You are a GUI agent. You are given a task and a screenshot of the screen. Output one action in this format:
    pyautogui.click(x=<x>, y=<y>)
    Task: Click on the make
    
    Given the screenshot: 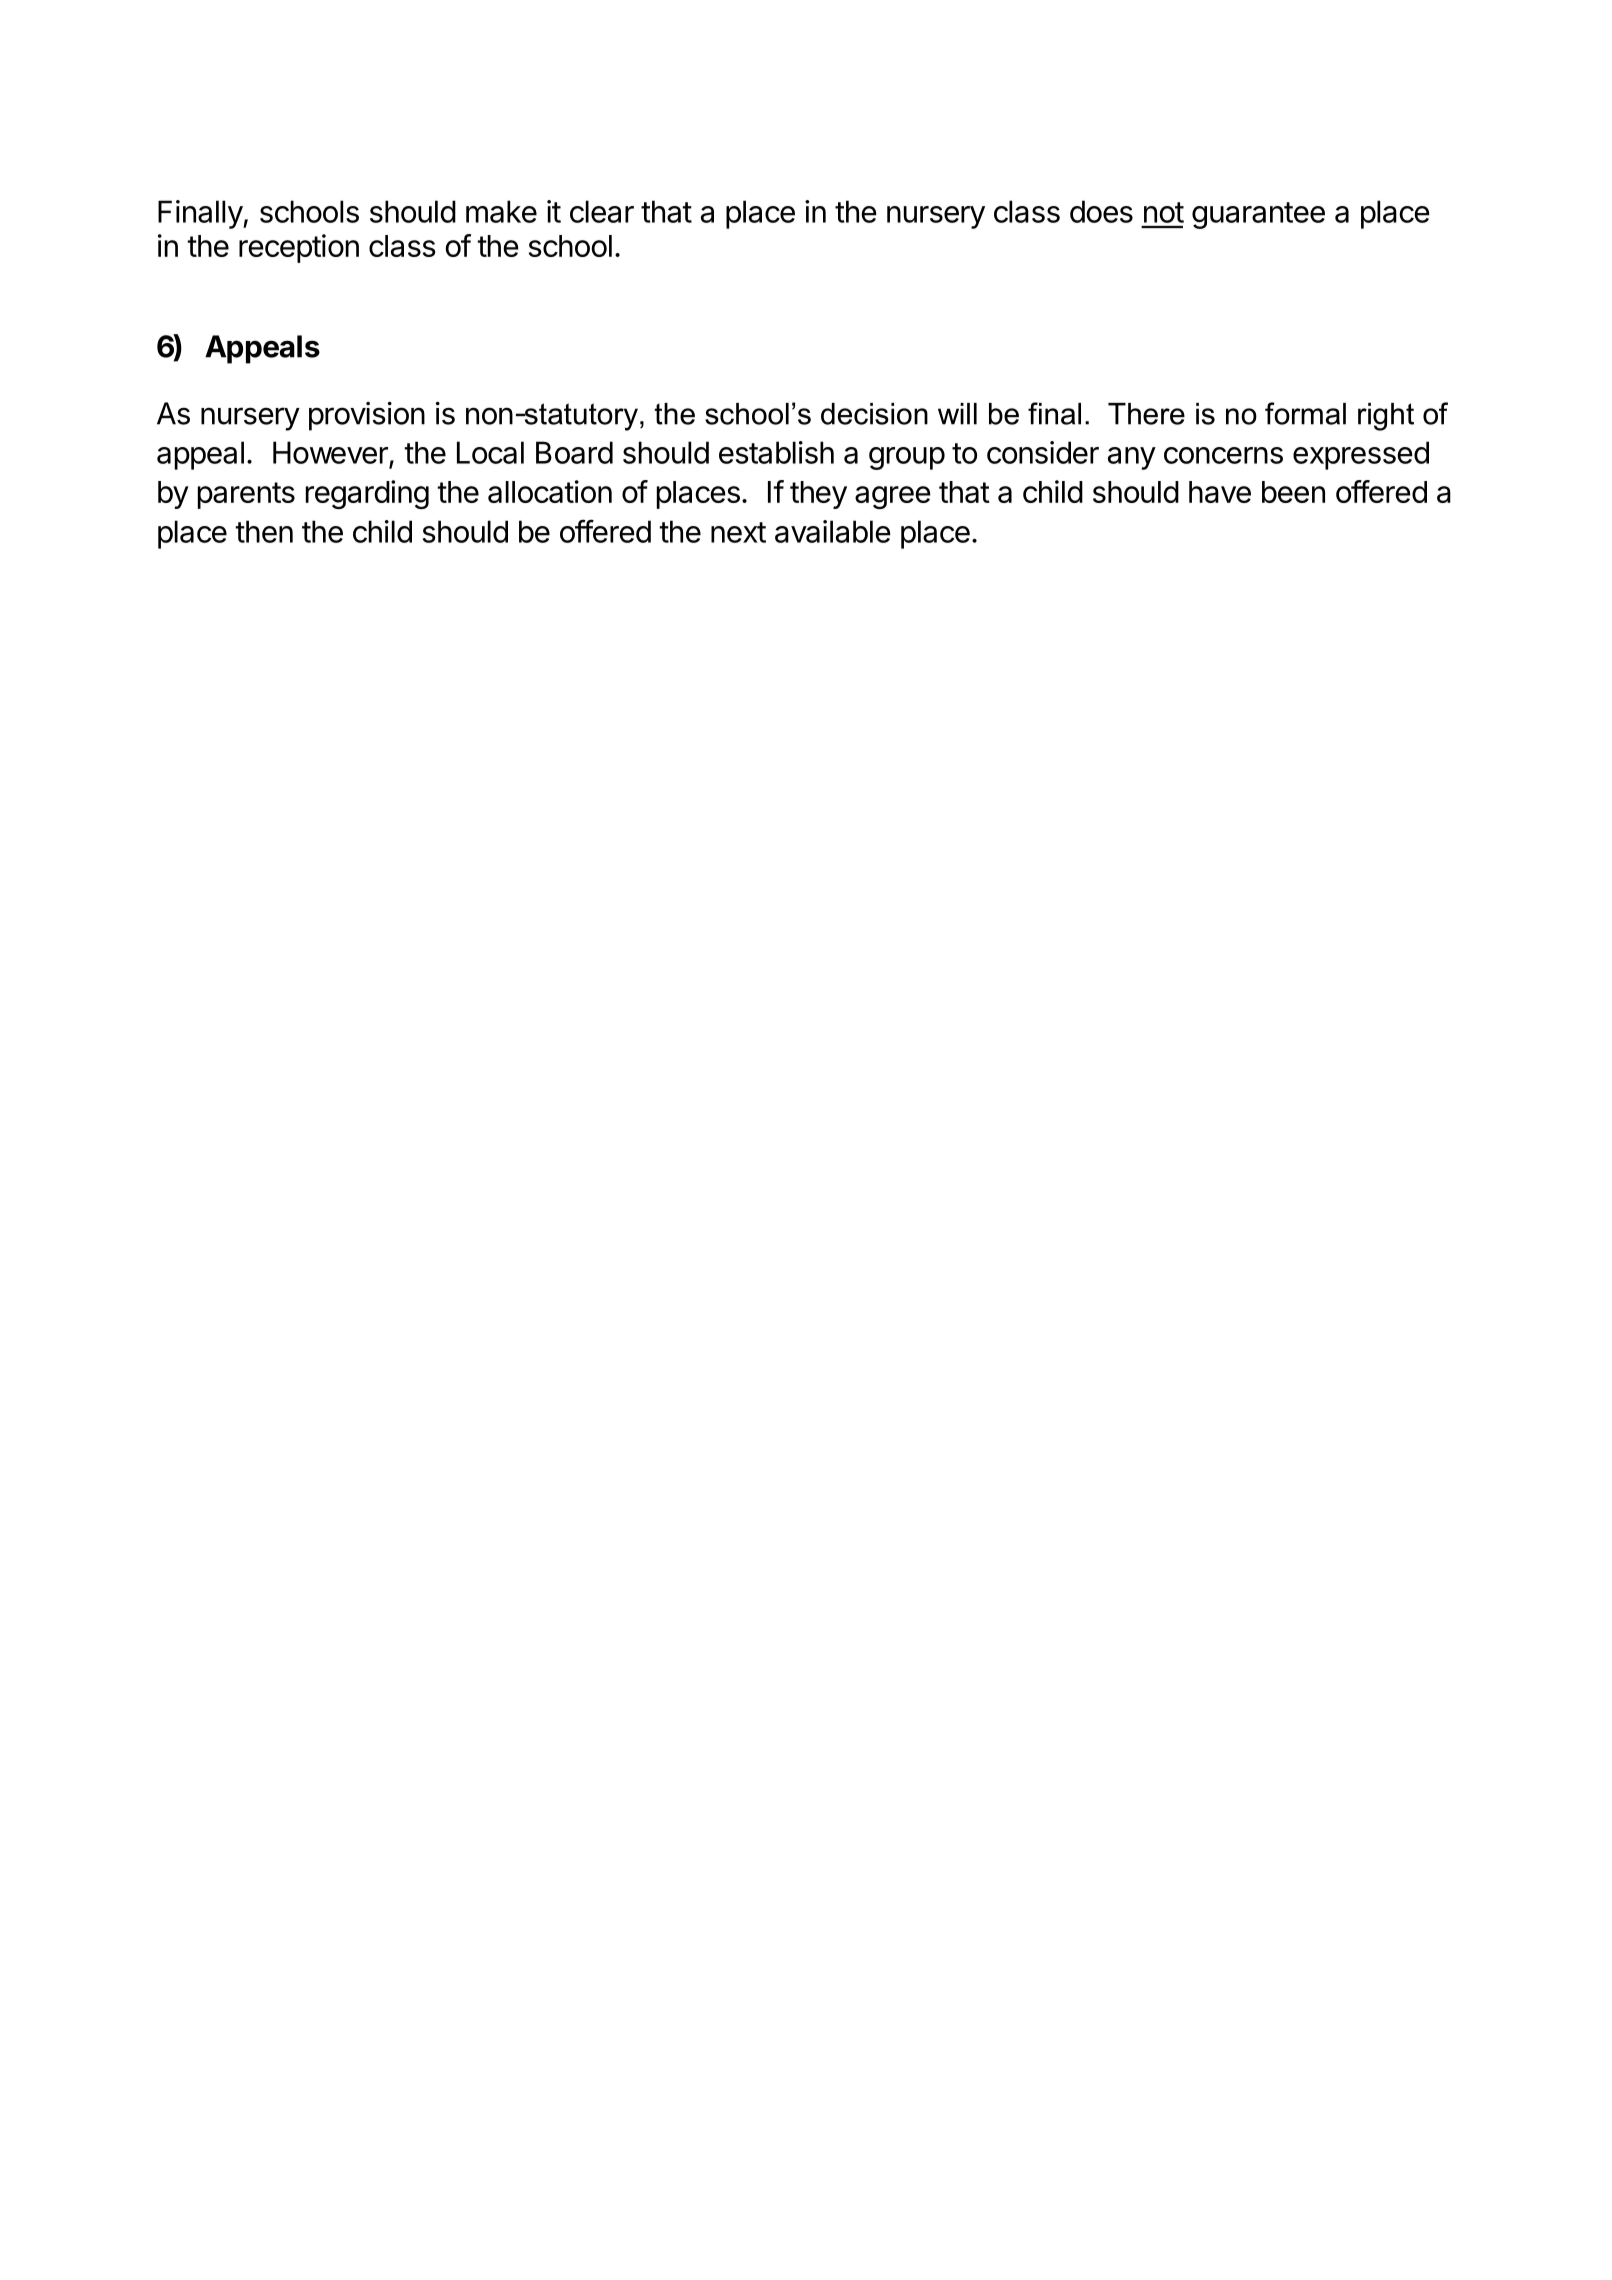 What is the action you would take?
    pyautogui.click(x=501, y=211)
